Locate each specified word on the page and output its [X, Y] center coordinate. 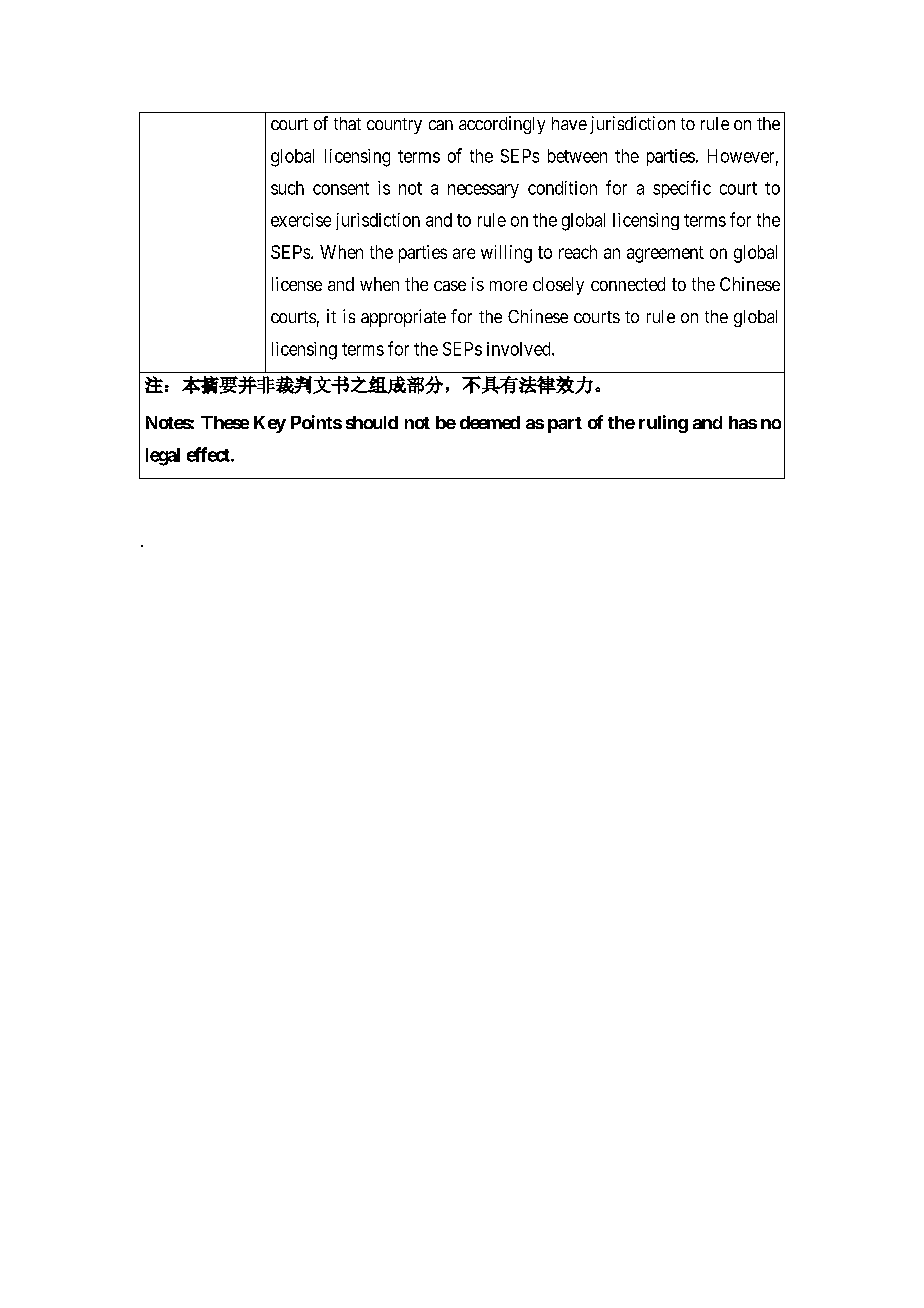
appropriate [403, 318]
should [372, 422]
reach [578, 252]
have [569, 123]
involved [520, 349]
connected [628, 284]
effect [209, 454]
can [441, 125]
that [347, 123]
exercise [301, 220]
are [464, 253]
